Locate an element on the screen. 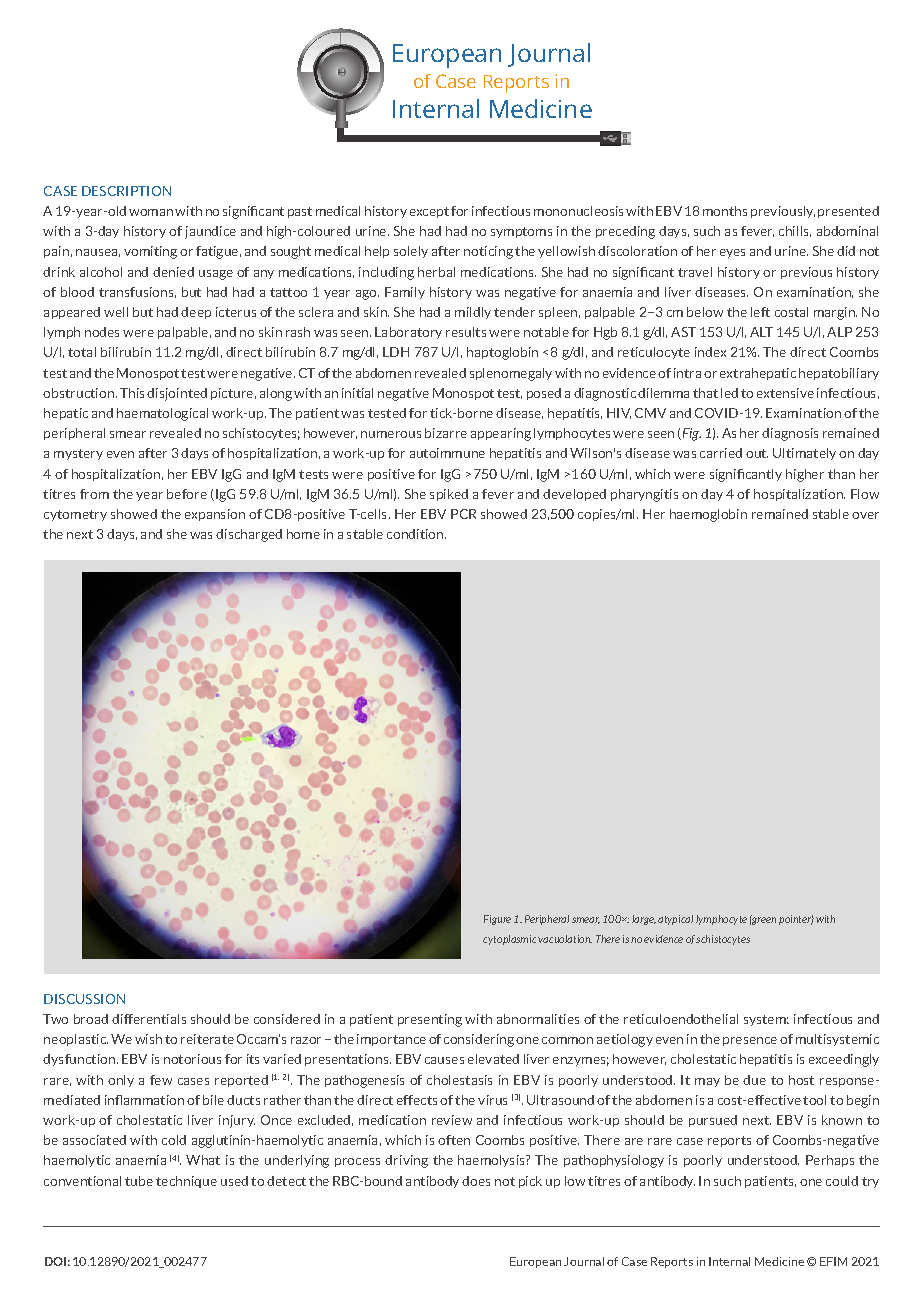 The width and height of the screenshot is (924, 1308). before is located at coordinates (187, 494).
